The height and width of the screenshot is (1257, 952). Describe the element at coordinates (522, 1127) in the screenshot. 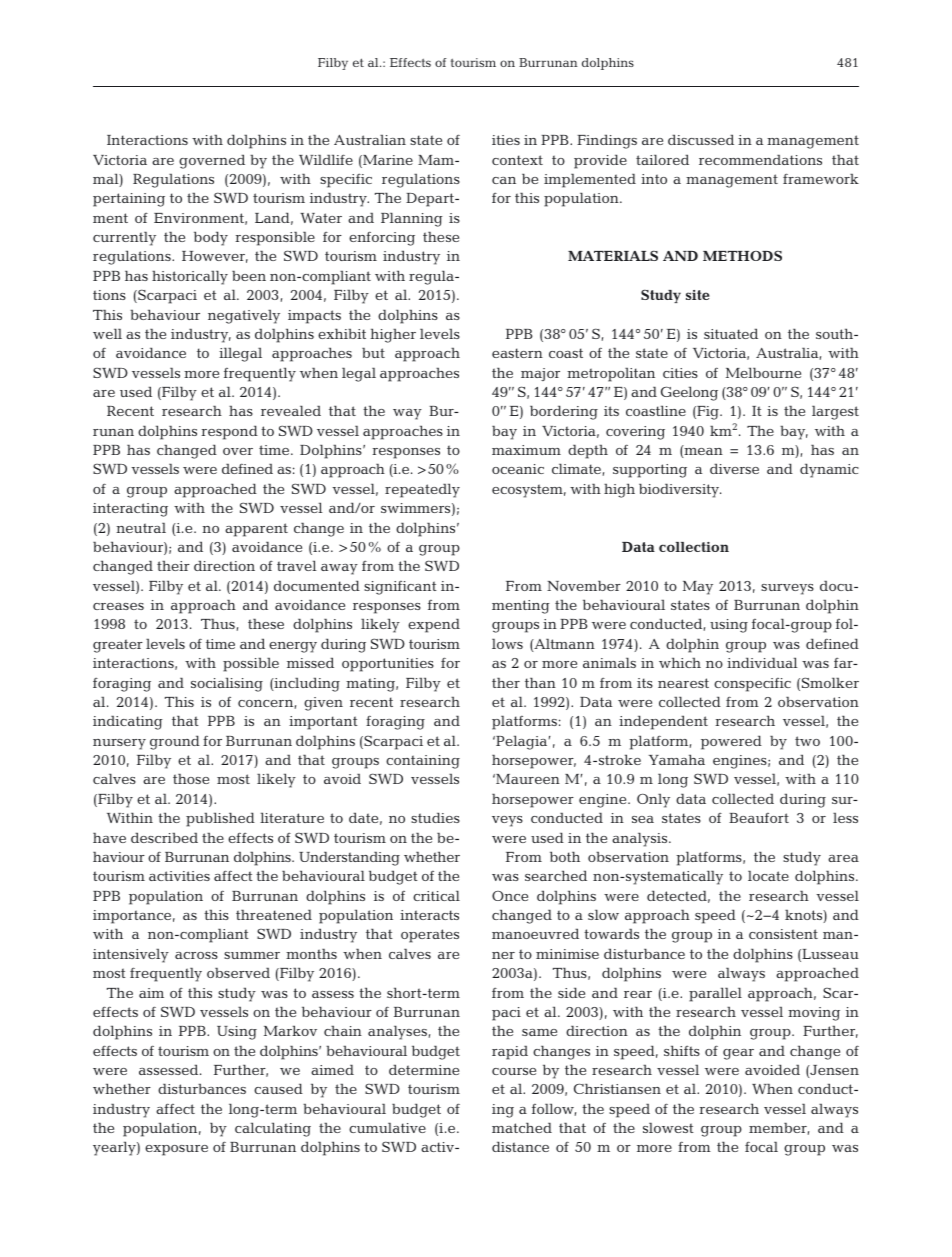

I see `matched` at that location.
